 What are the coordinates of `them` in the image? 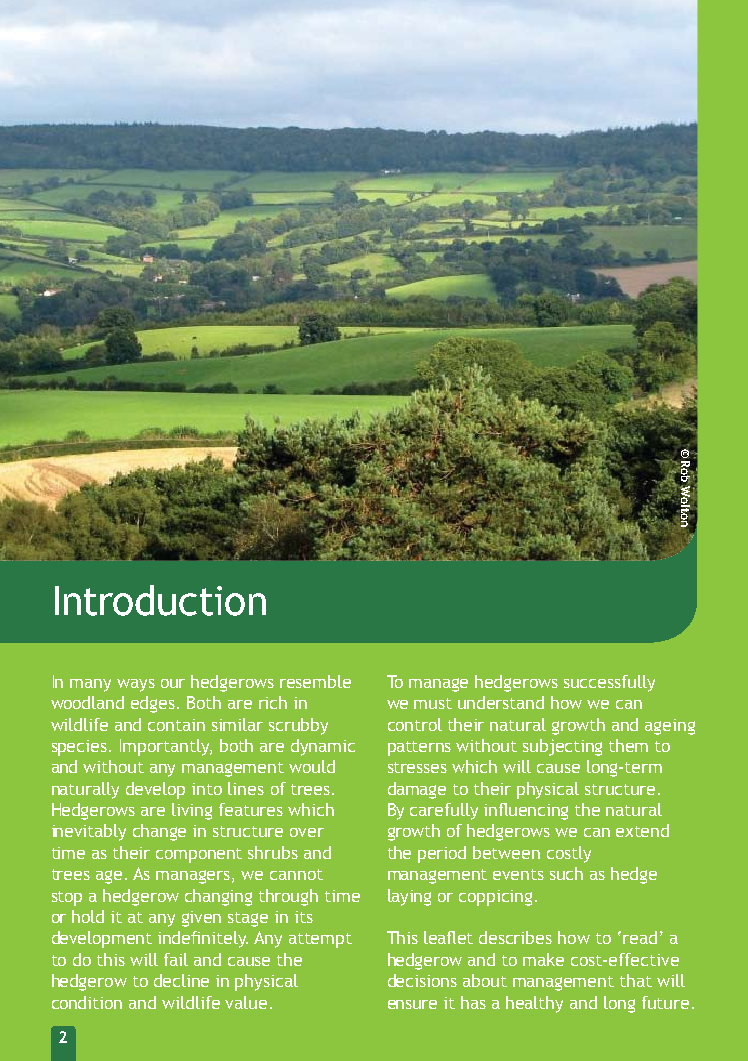 It's located at (628, 745).
